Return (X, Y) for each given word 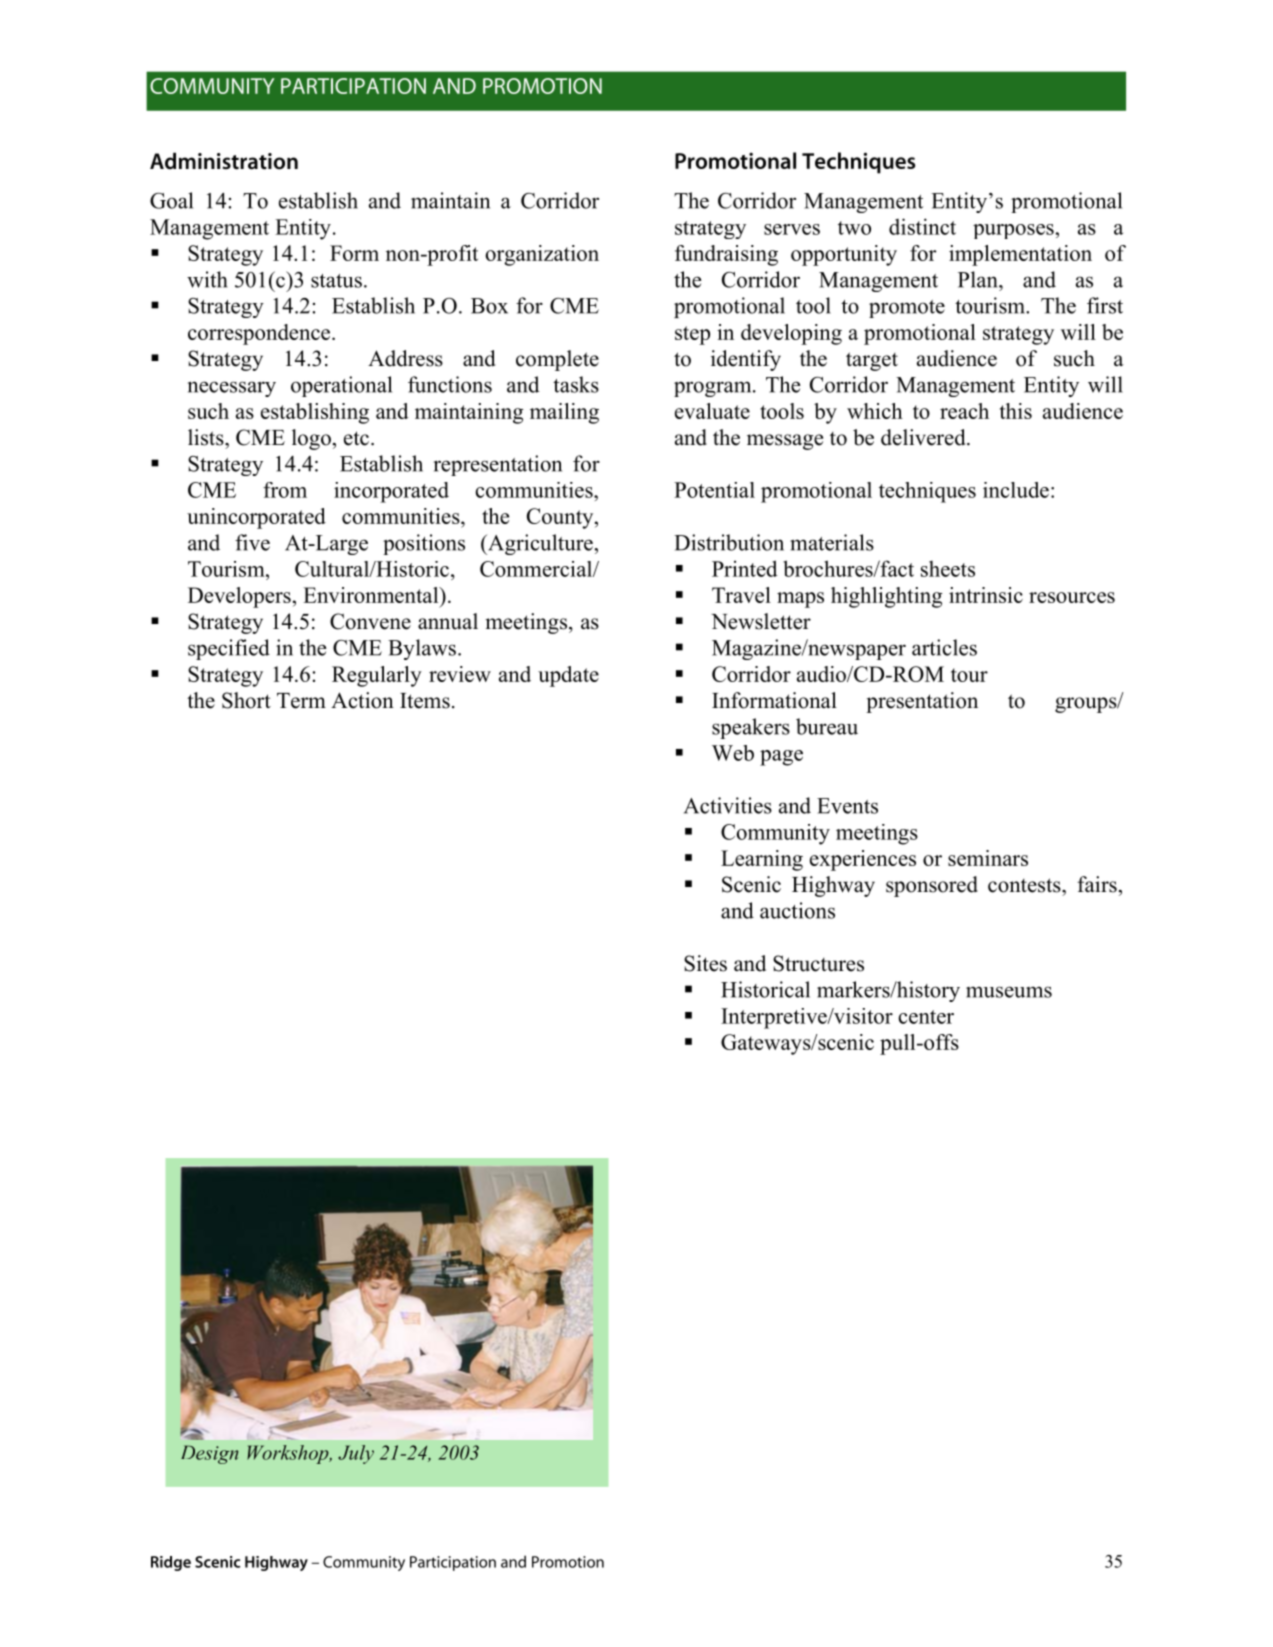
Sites (705, 963)
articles (944, 647)
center (926, 1017)
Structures (818, 963)
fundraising (726, 255)
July (356, 1454)
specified (229, 649)
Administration (224, 161)
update (568, 676)
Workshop (289, 1454)
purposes (1014, 231)
